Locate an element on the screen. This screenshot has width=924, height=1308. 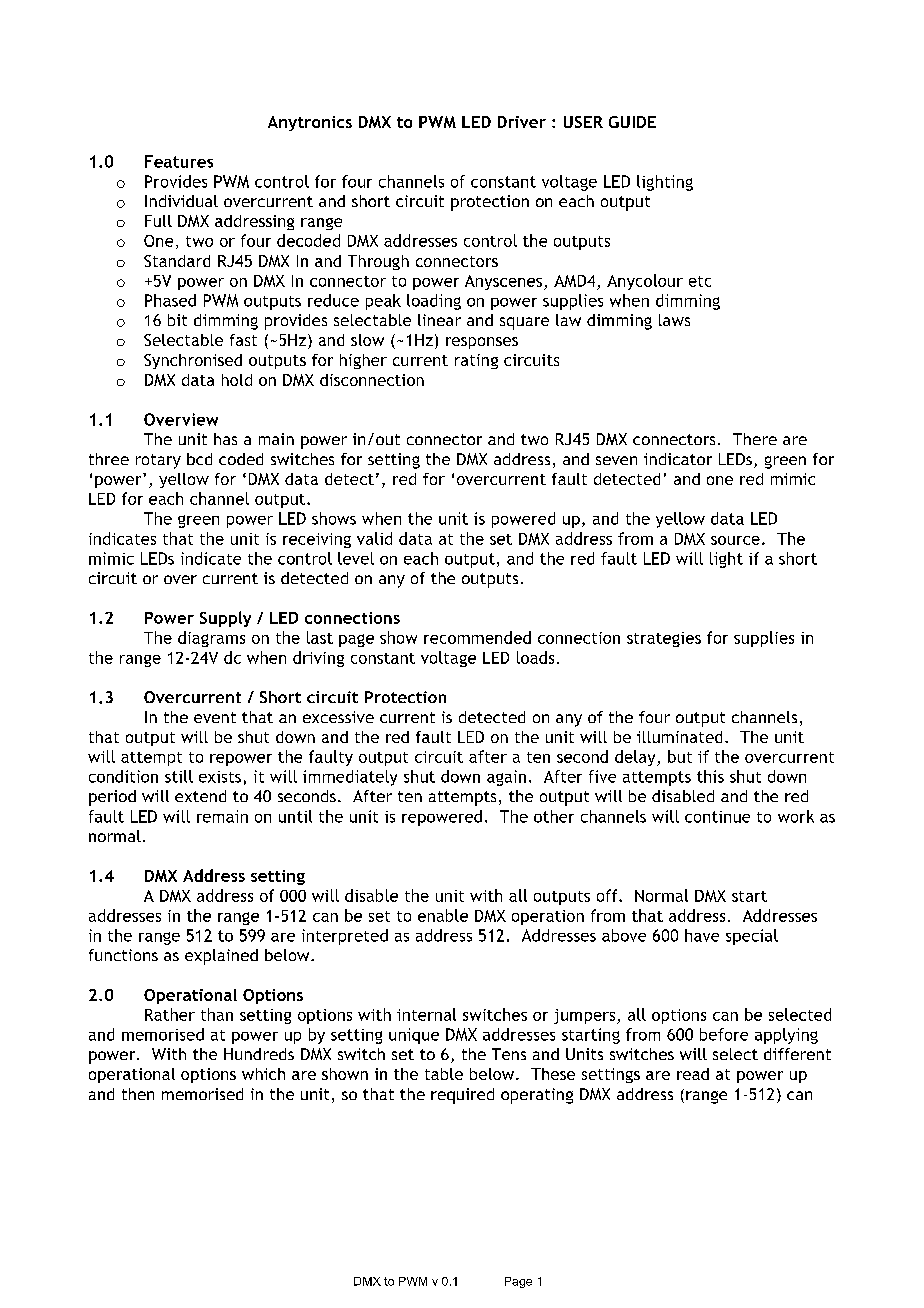
required is located at coordinates (462, 1096).
